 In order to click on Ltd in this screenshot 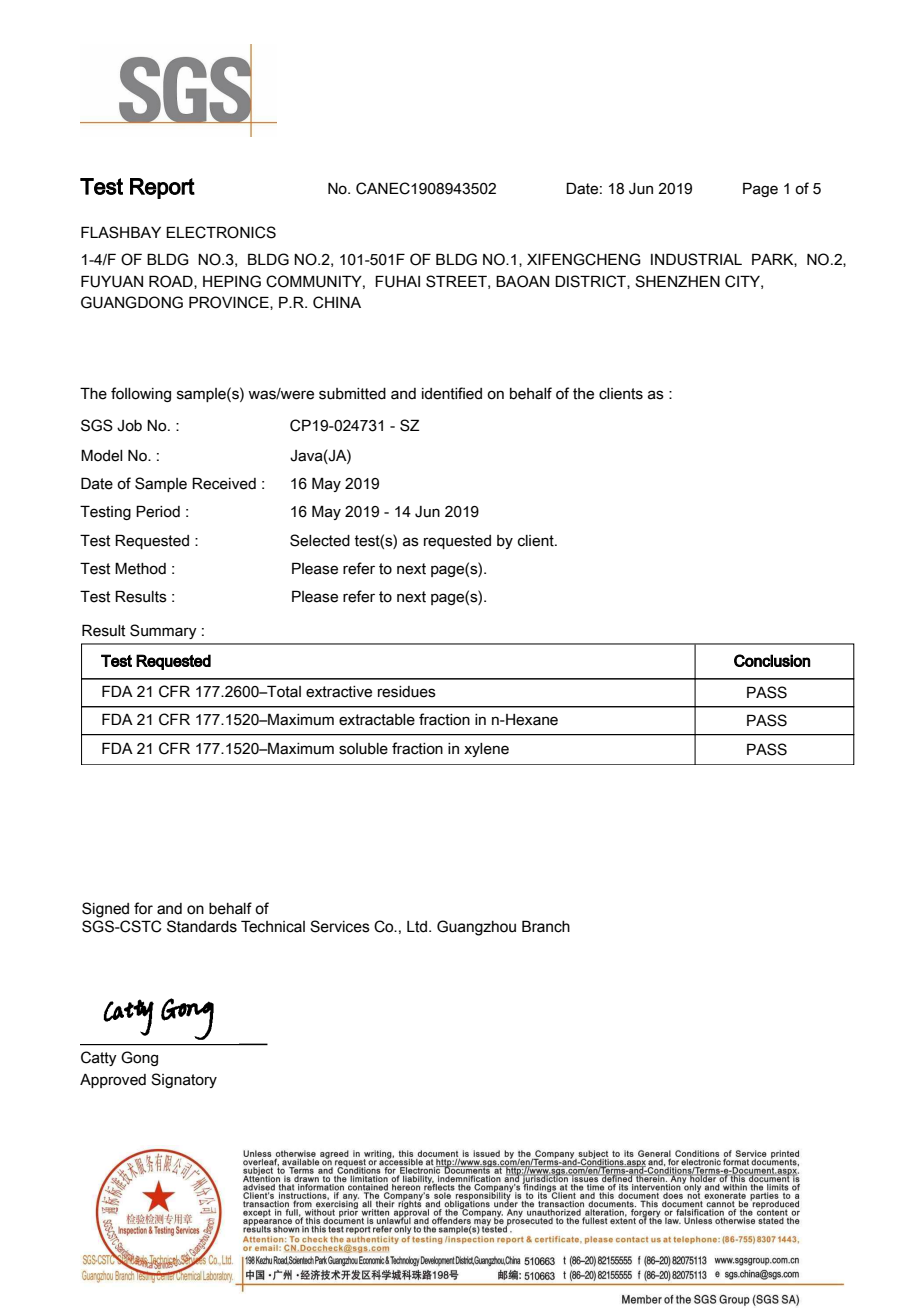, I will do `click(418, 927)`.
